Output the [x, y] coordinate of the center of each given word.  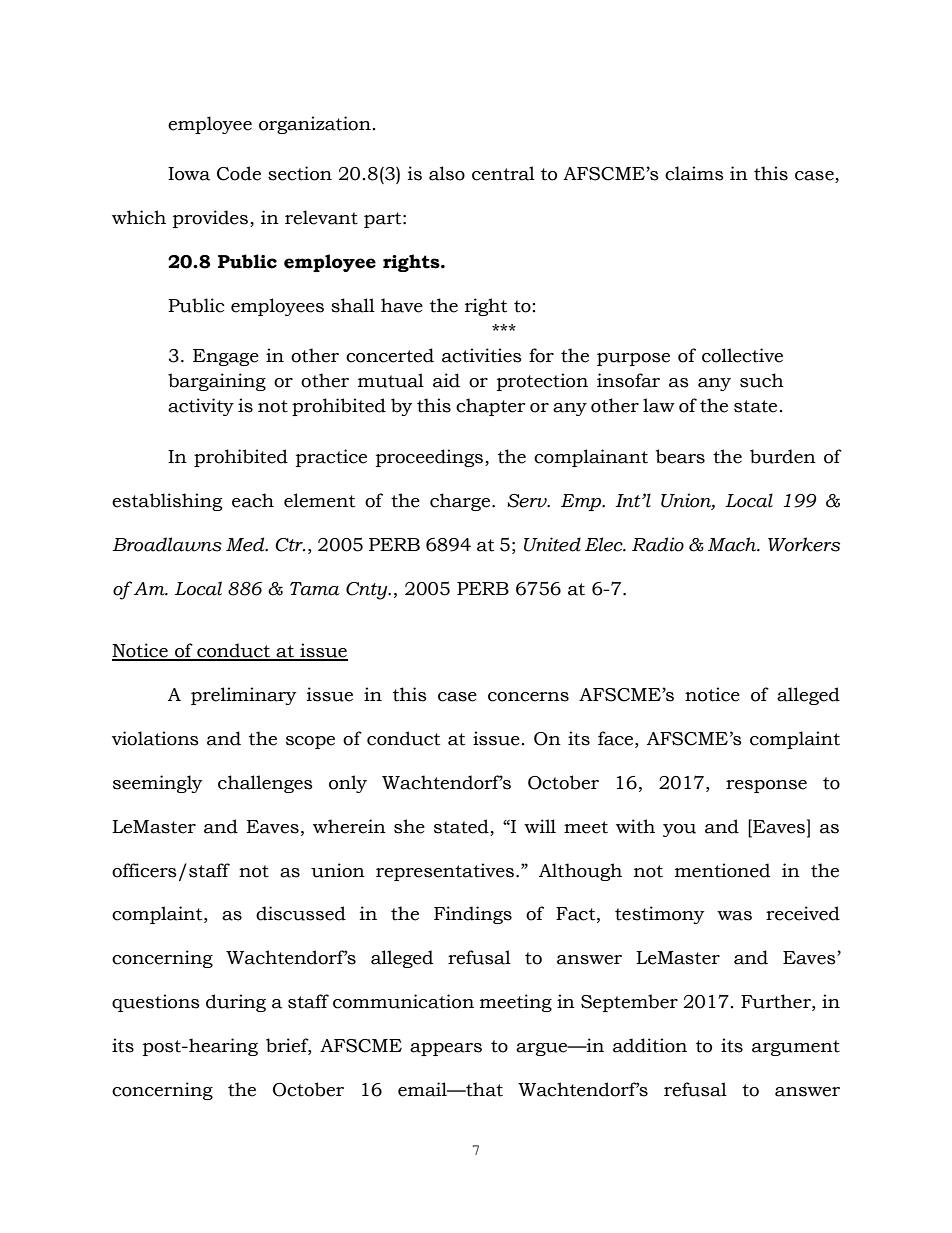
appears [446, 1049]
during [236, 1003]
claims [694, 173]
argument [796, 1048]
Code [239, 173]
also [447, 173]
